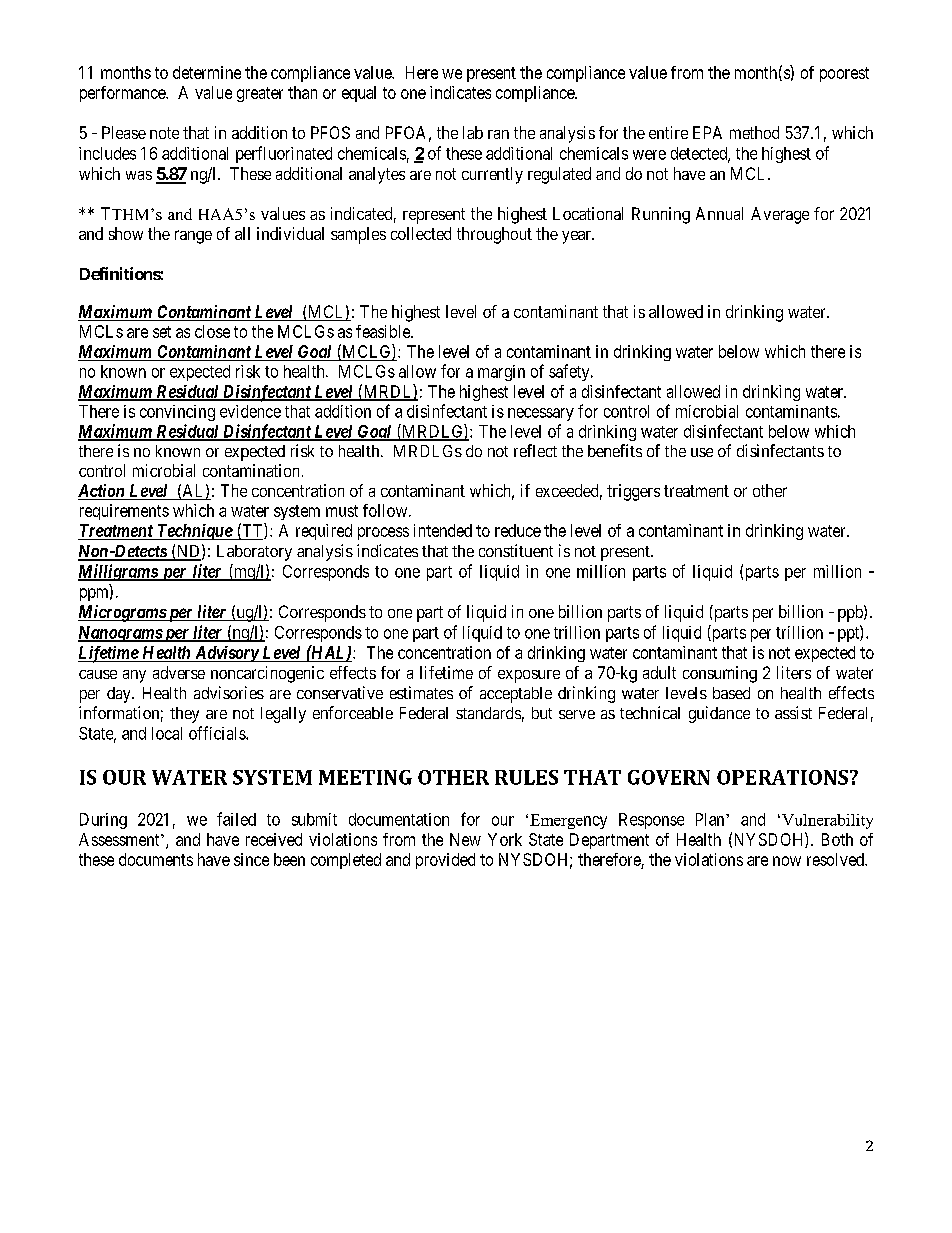 The height and width of the screenshot is (1233, 952). Describe the element at coordinates (162, 332) in the screenshot. I see `set` at that location.
